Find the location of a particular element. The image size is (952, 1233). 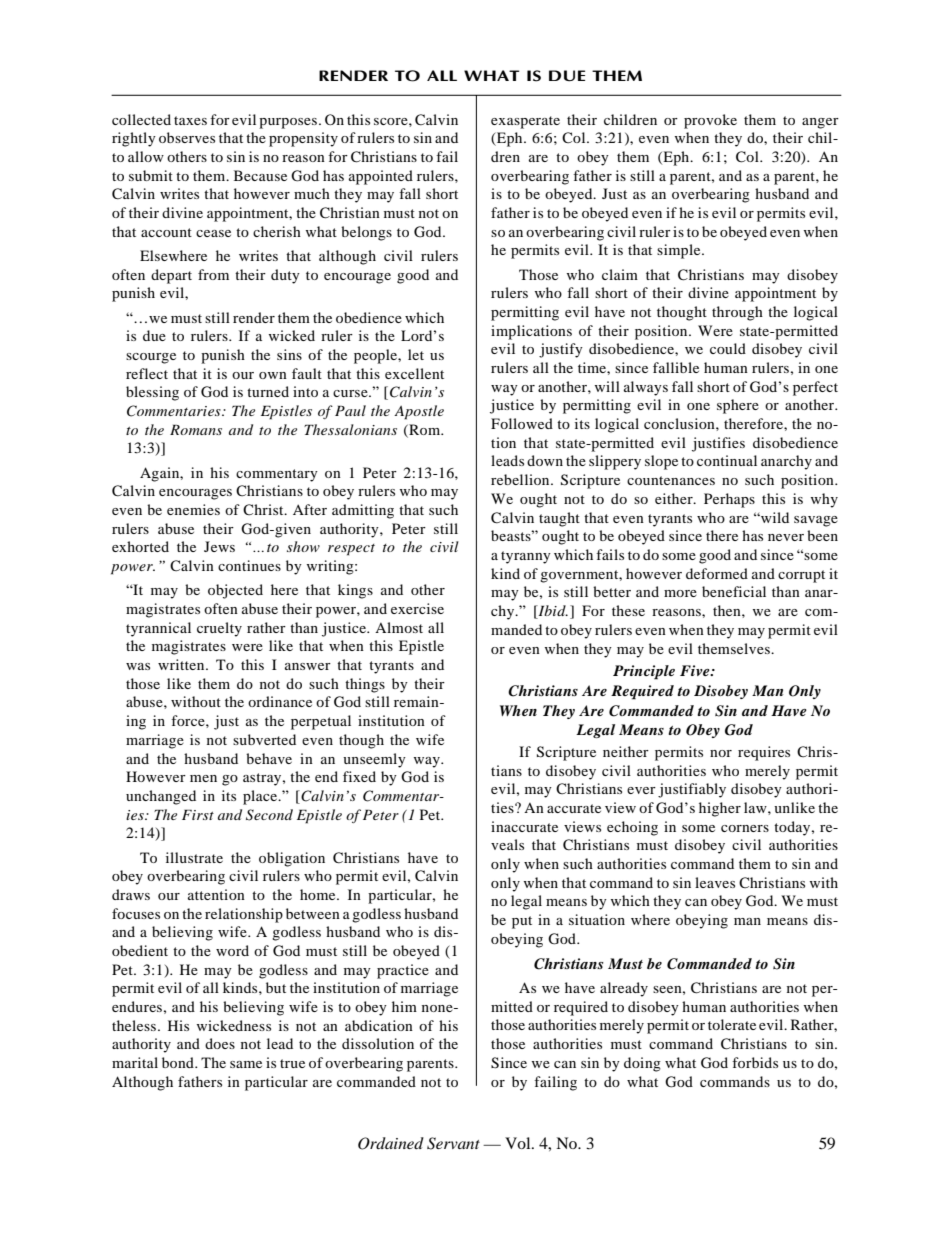

Servant is located at coordinates (453, 1143).
